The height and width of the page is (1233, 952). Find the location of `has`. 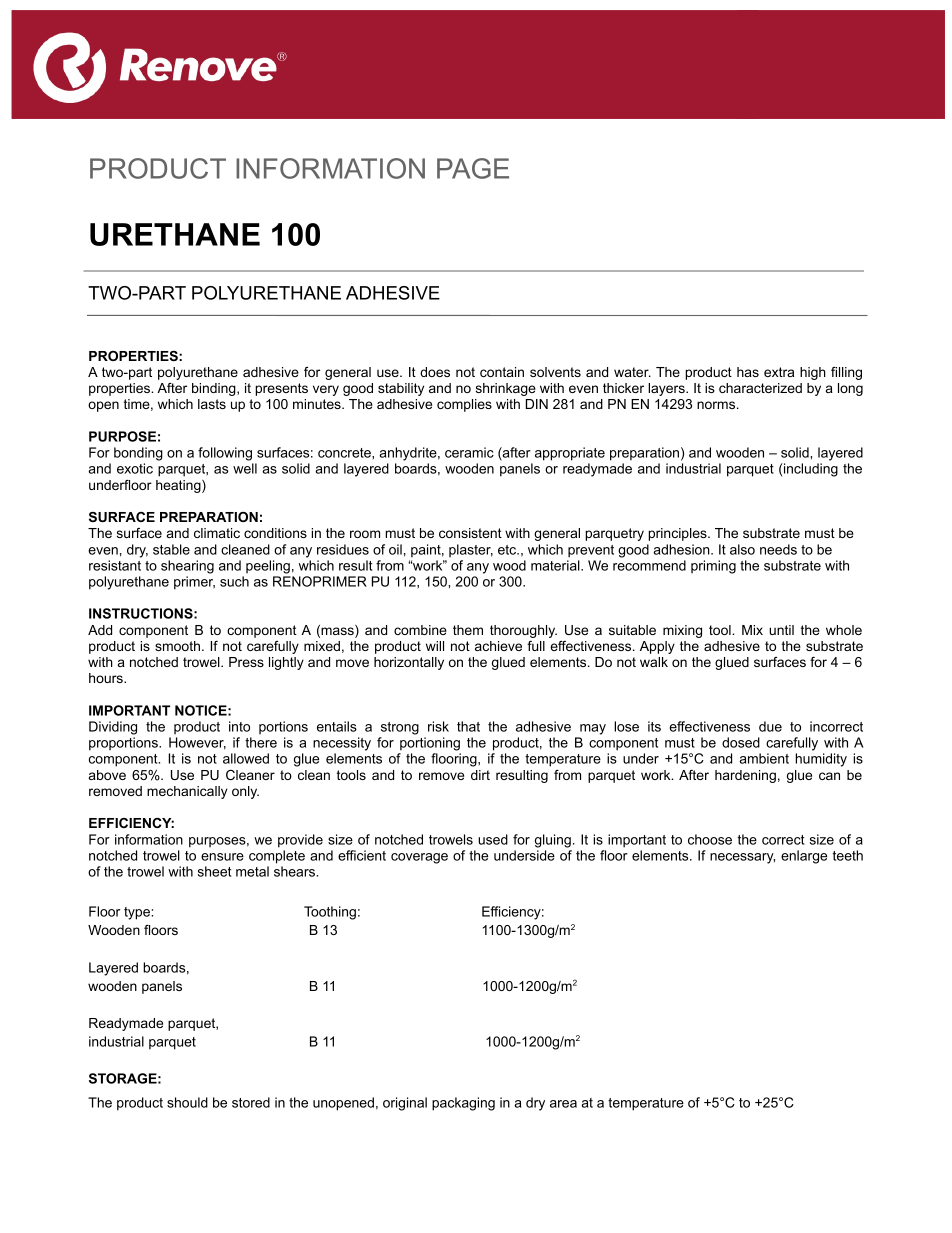

has is located at coordinates (748, 372).
